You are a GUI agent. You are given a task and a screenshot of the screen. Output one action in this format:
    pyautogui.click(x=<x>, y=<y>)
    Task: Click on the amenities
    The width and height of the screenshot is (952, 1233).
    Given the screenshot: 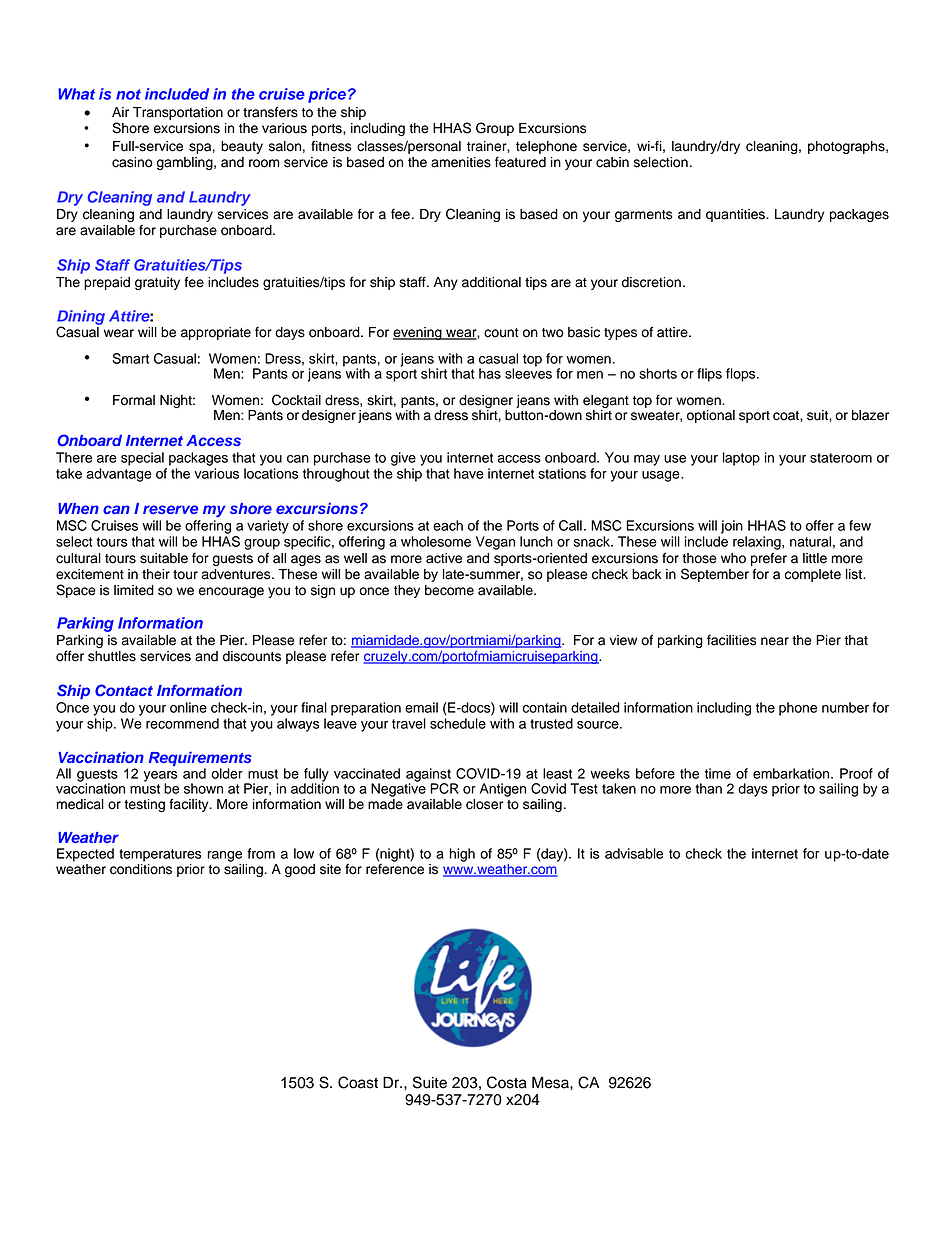 What is the action you would take?
    pyautogui.click(x=461, y=162)
